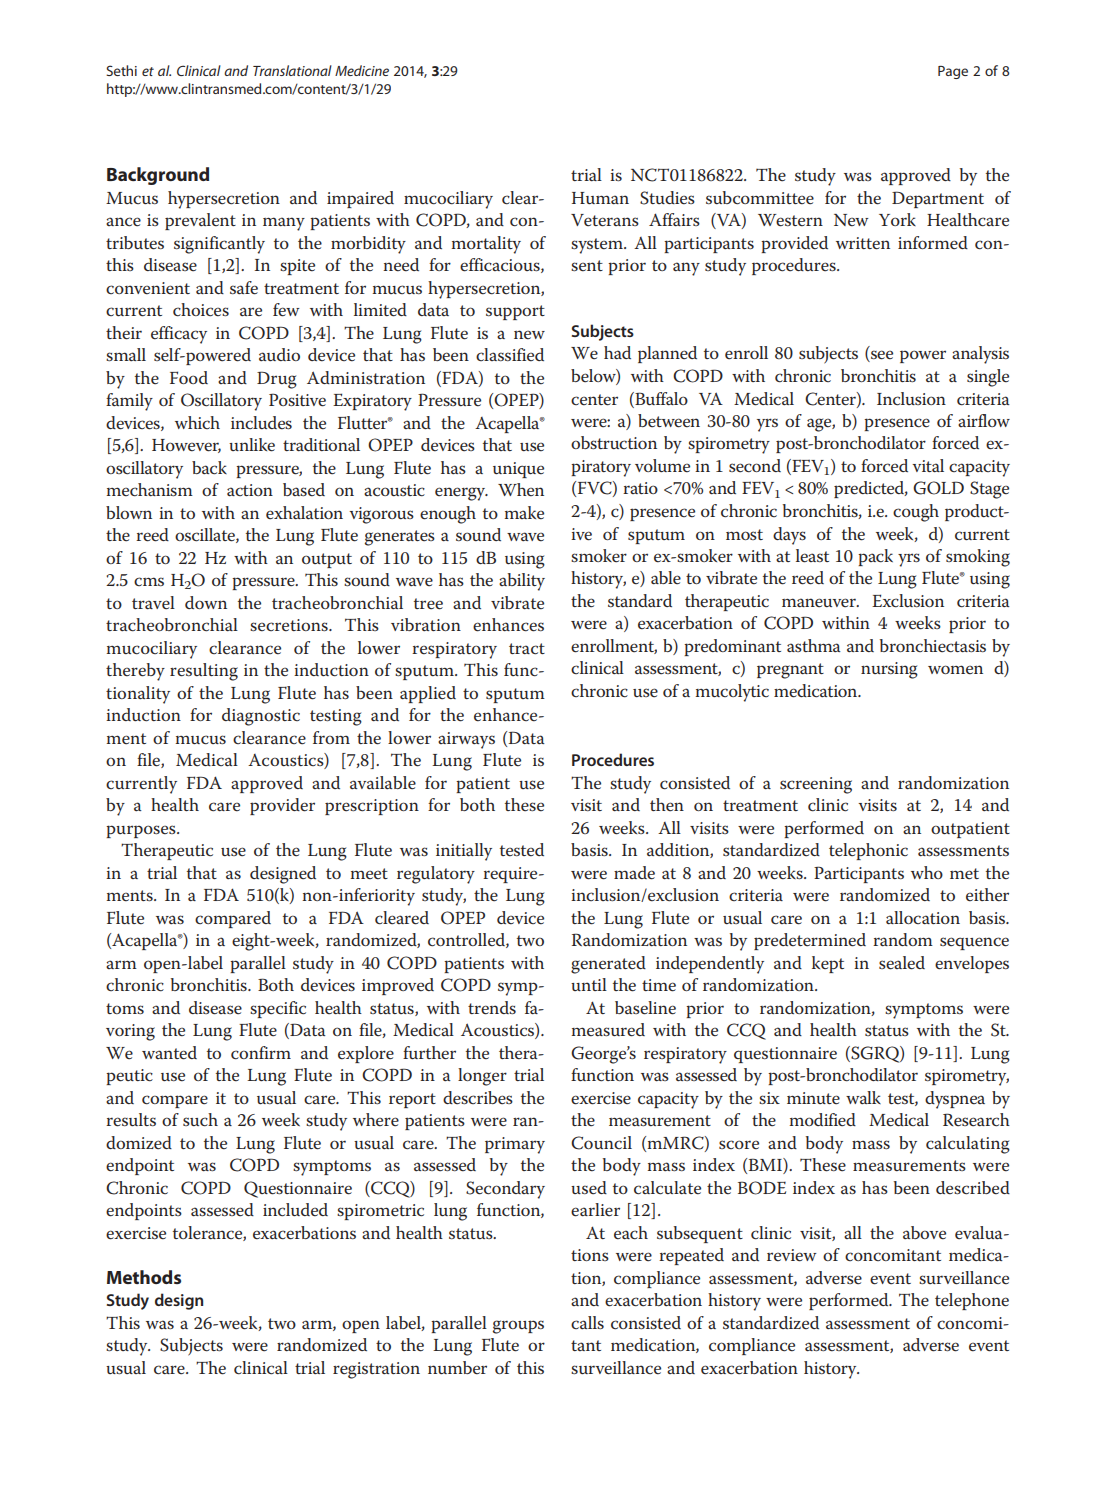 Image resolution: width=1116 pixels, height=1488 pixels. I want to click on Human, so click(600, 198).
